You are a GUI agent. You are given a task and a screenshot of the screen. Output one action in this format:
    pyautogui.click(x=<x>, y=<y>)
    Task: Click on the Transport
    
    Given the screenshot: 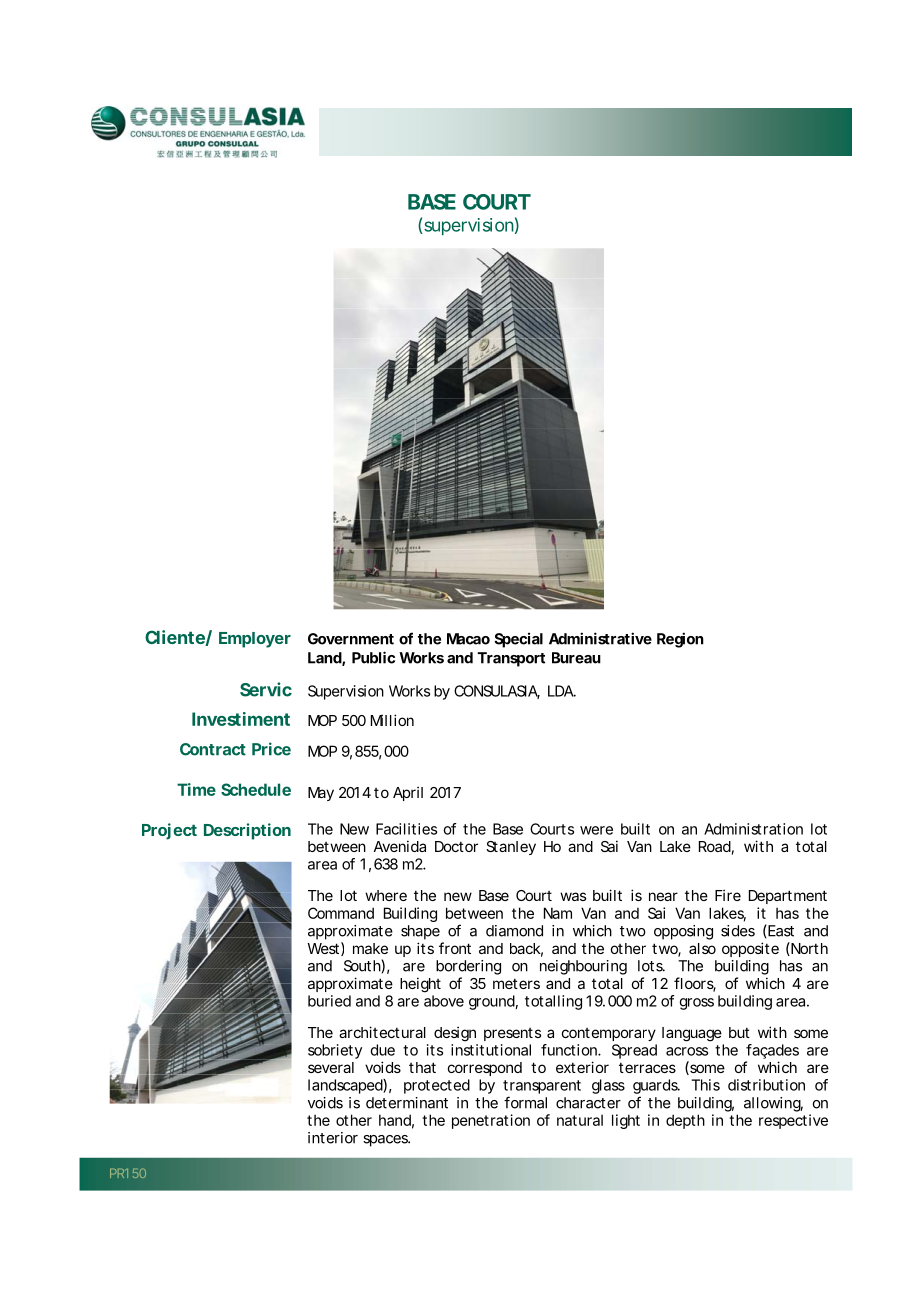 What is the action you would take?
    pyautogui.click(x=511, y=659)
